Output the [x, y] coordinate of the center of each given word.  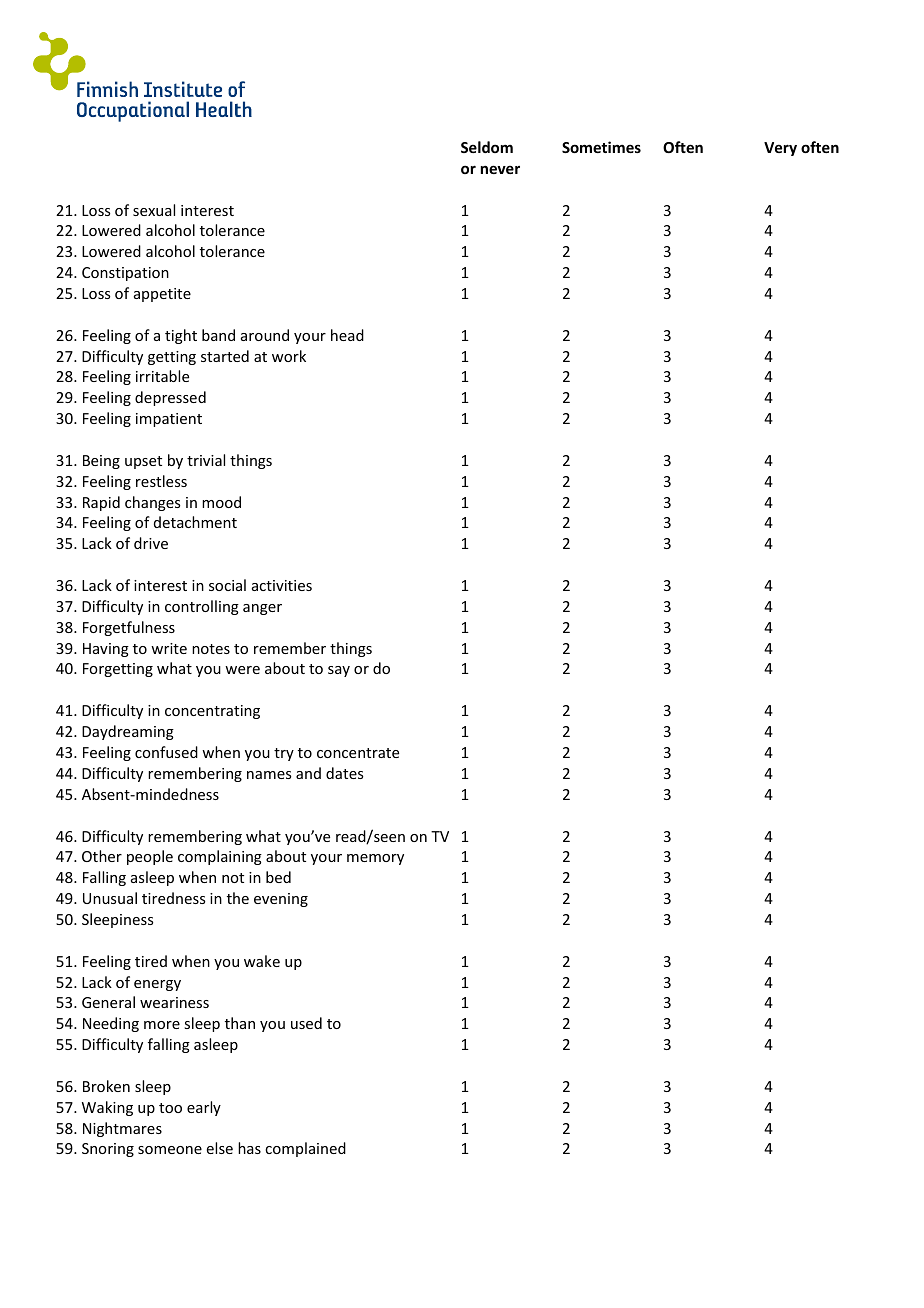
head [347, 335]
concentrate [358, 753]
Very [780, 149]
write [169, 648]
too [170, 1108]
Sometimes [601, 147]
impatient [169, 420]
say [339, 671]
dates [344, 773]
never [500, 169]
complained [305, 1149]
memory [375, 859]
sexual [154, 210]
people [150, 857]
